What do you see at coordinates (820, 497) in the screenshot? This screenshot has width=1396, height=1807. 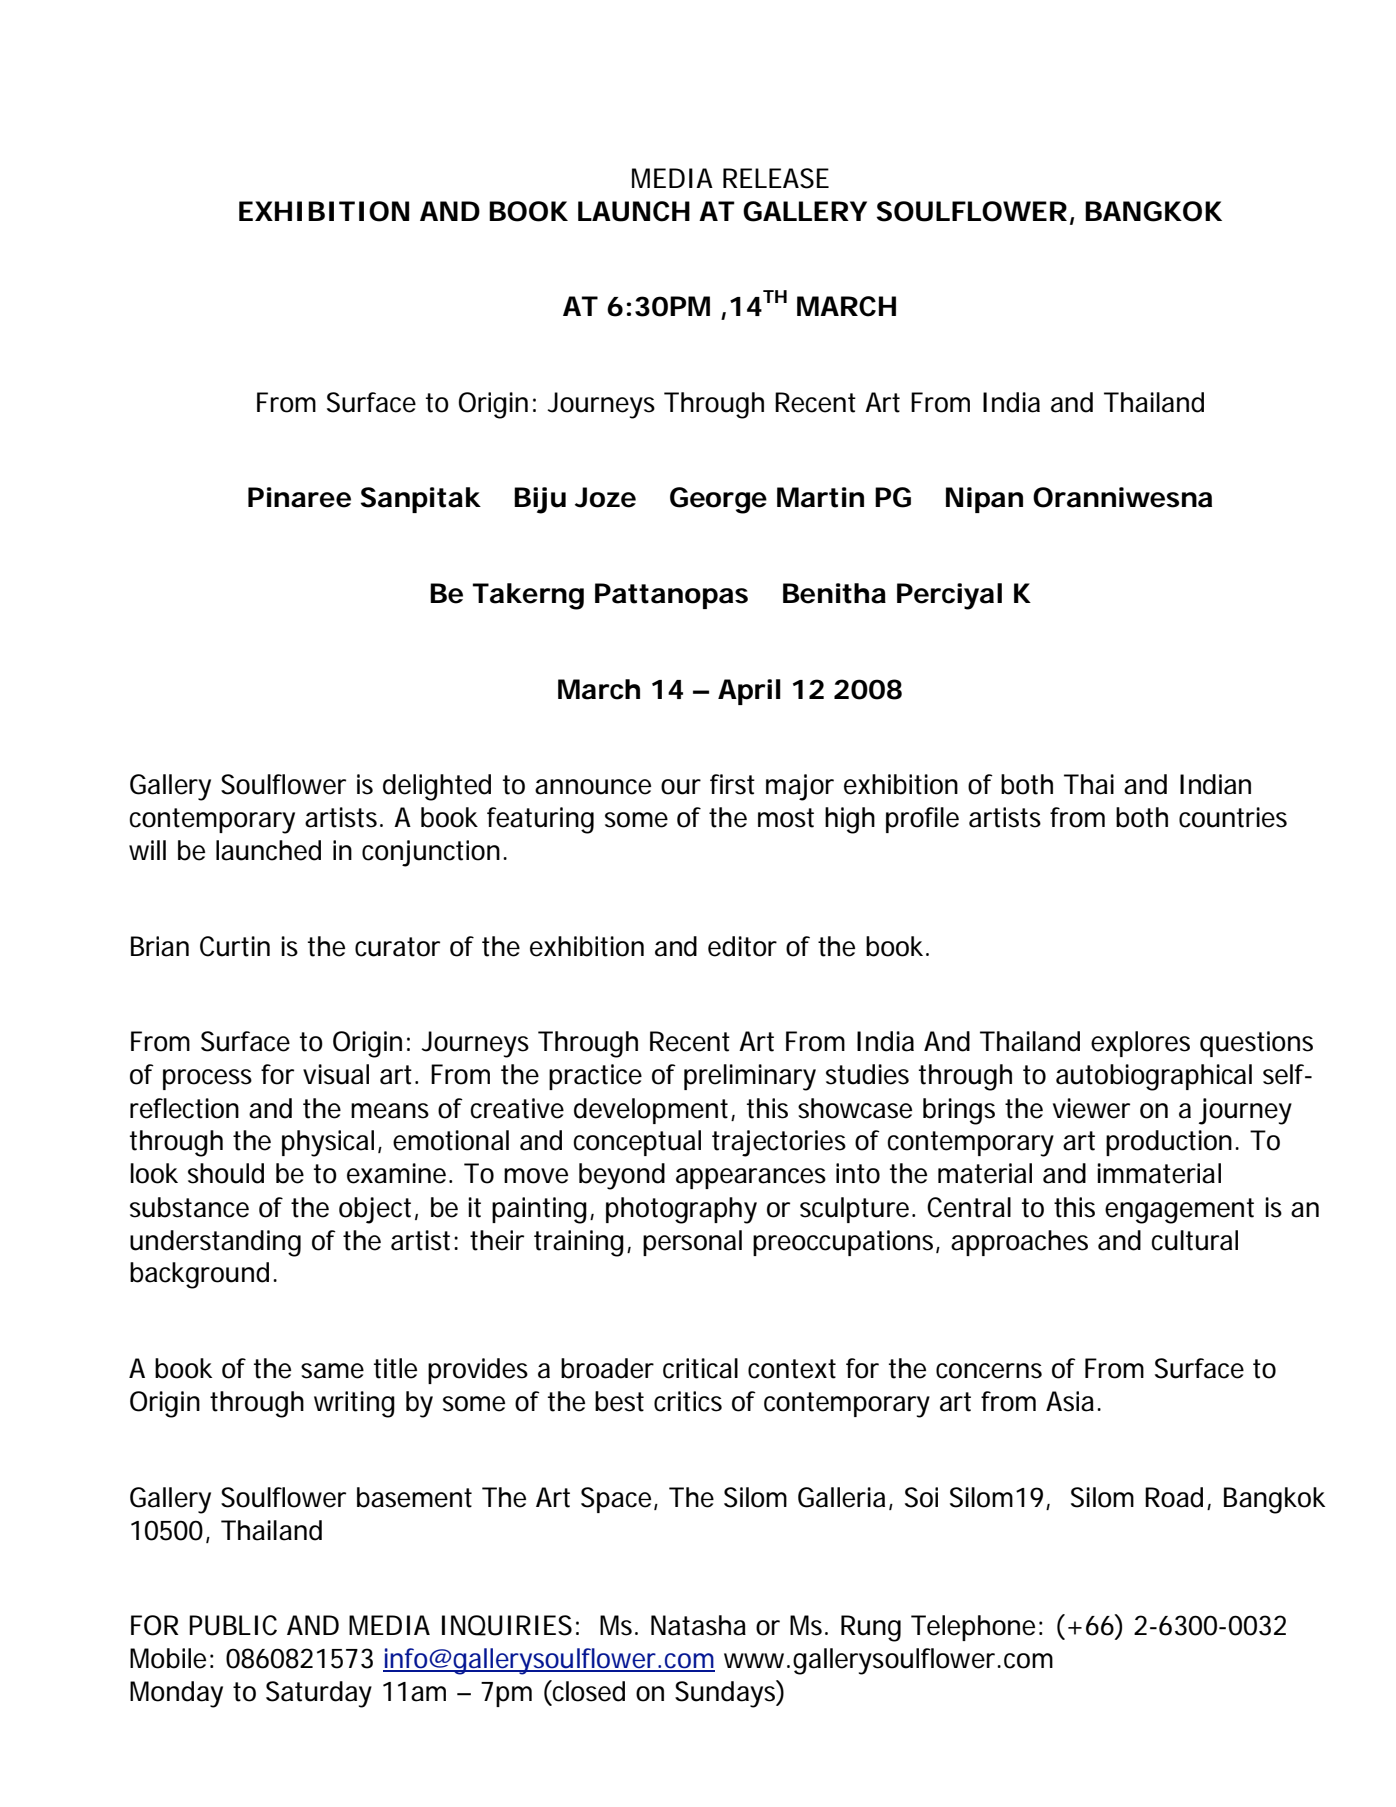 I see `Martin` at bounding box center [820, 497].
